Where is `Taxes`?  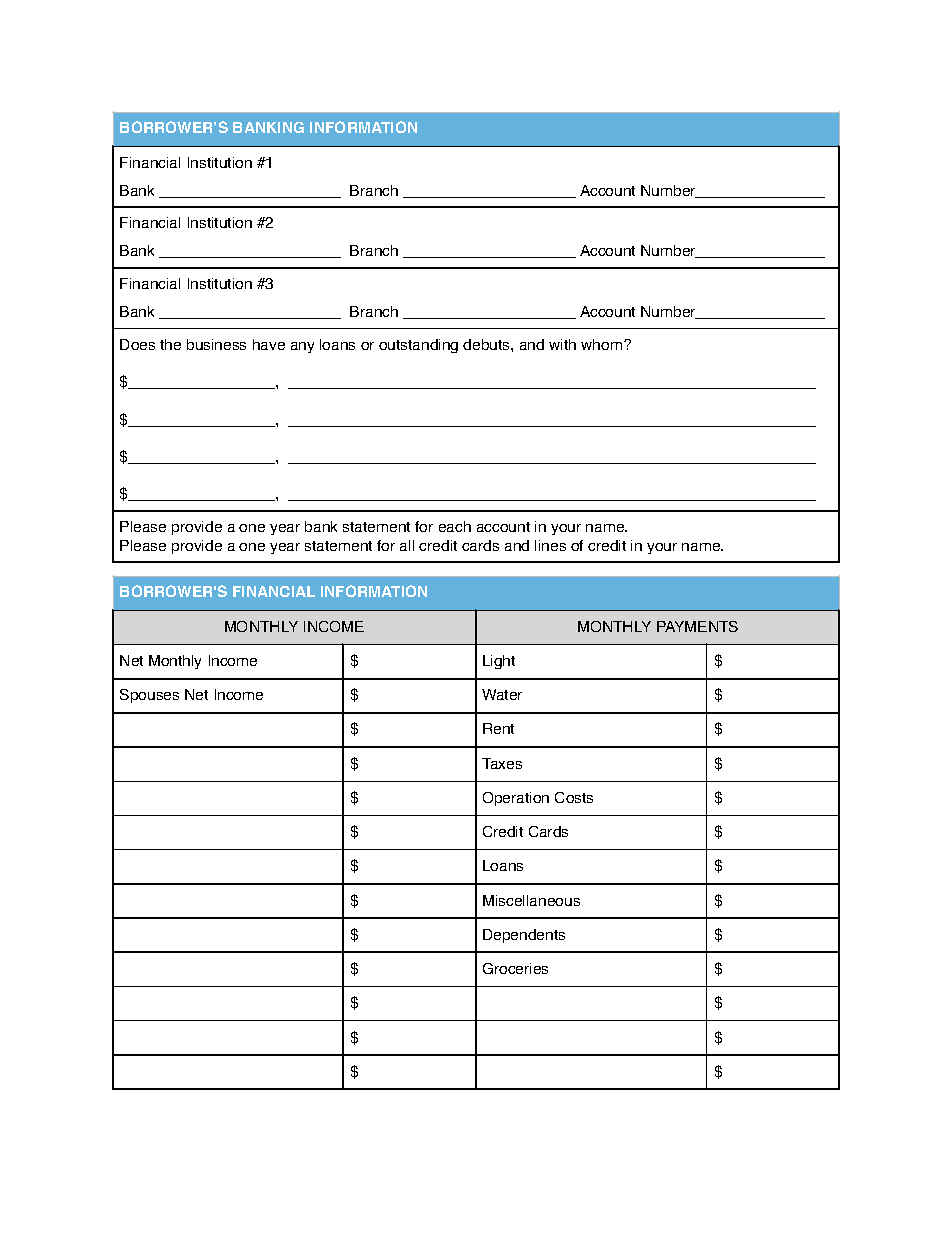 Taxes is located at coordinates (502, 763).
